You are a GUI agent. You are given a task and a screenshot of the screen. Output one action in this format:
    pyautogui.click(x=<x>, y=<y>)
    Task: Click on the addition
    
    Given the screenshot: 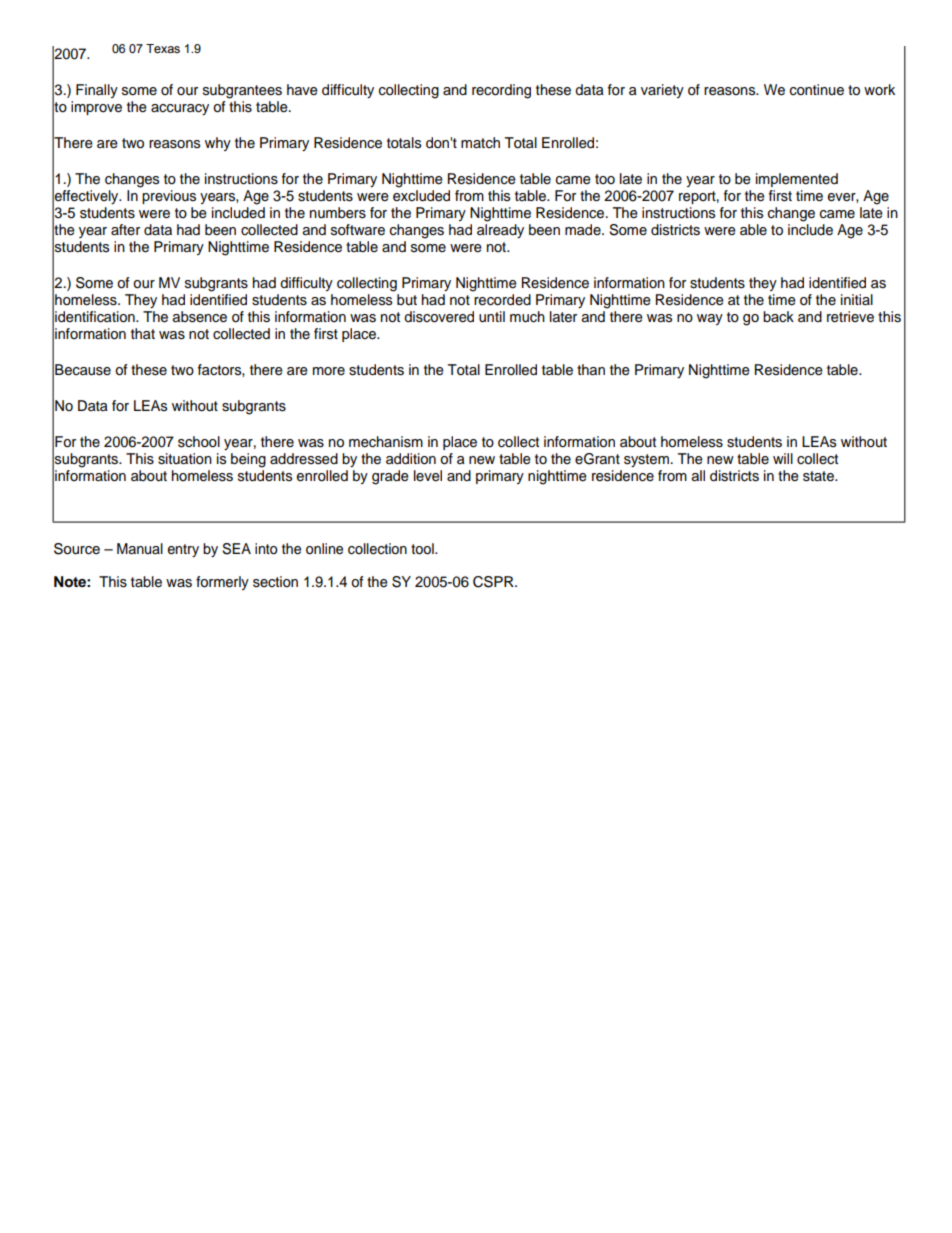 What is the action you would take?
    pyautogui.click(x=411, y=459)
